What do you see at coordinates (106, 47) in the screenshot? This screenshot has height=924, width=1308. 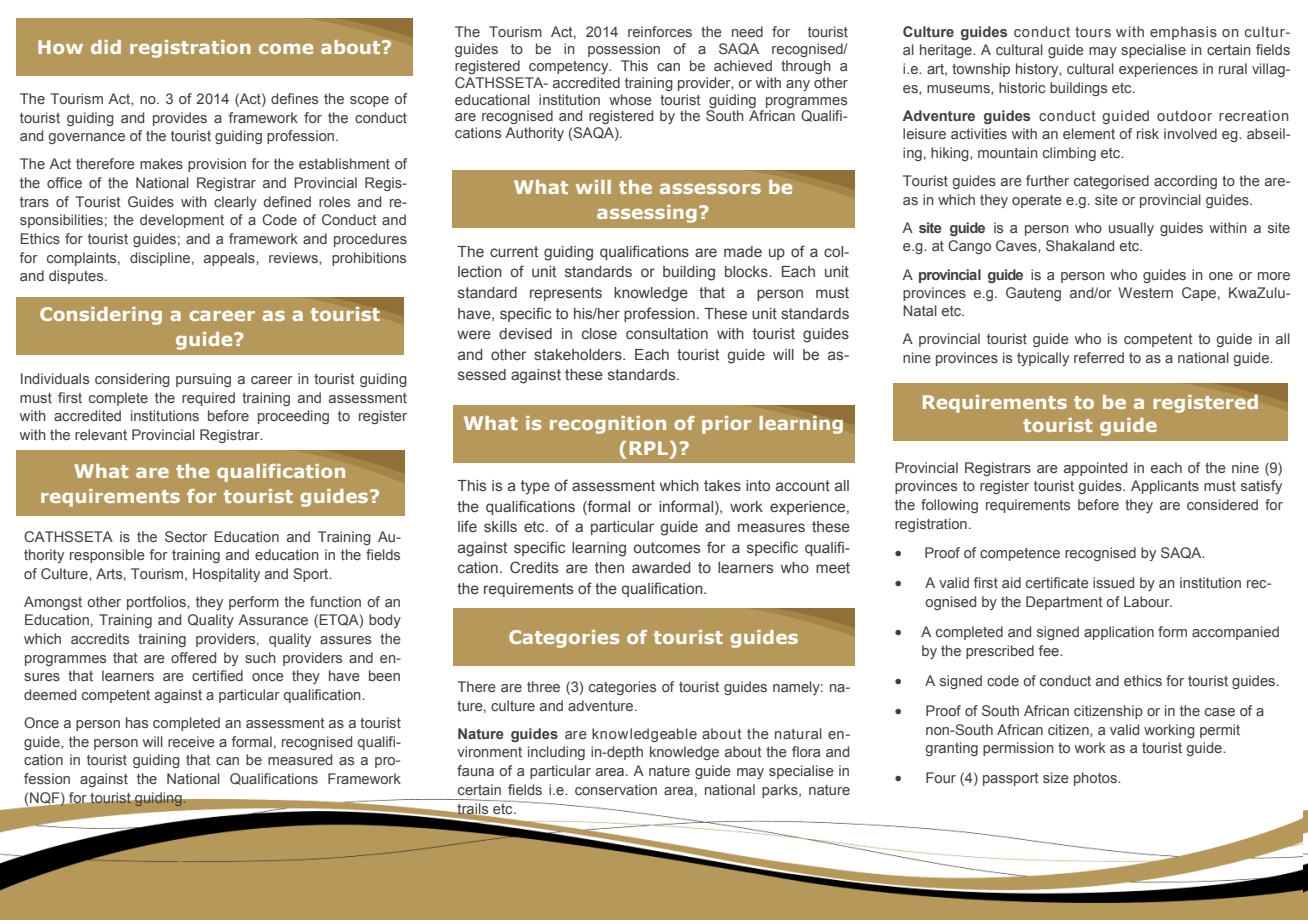 I see `did` at bounding box center [106, 47].
